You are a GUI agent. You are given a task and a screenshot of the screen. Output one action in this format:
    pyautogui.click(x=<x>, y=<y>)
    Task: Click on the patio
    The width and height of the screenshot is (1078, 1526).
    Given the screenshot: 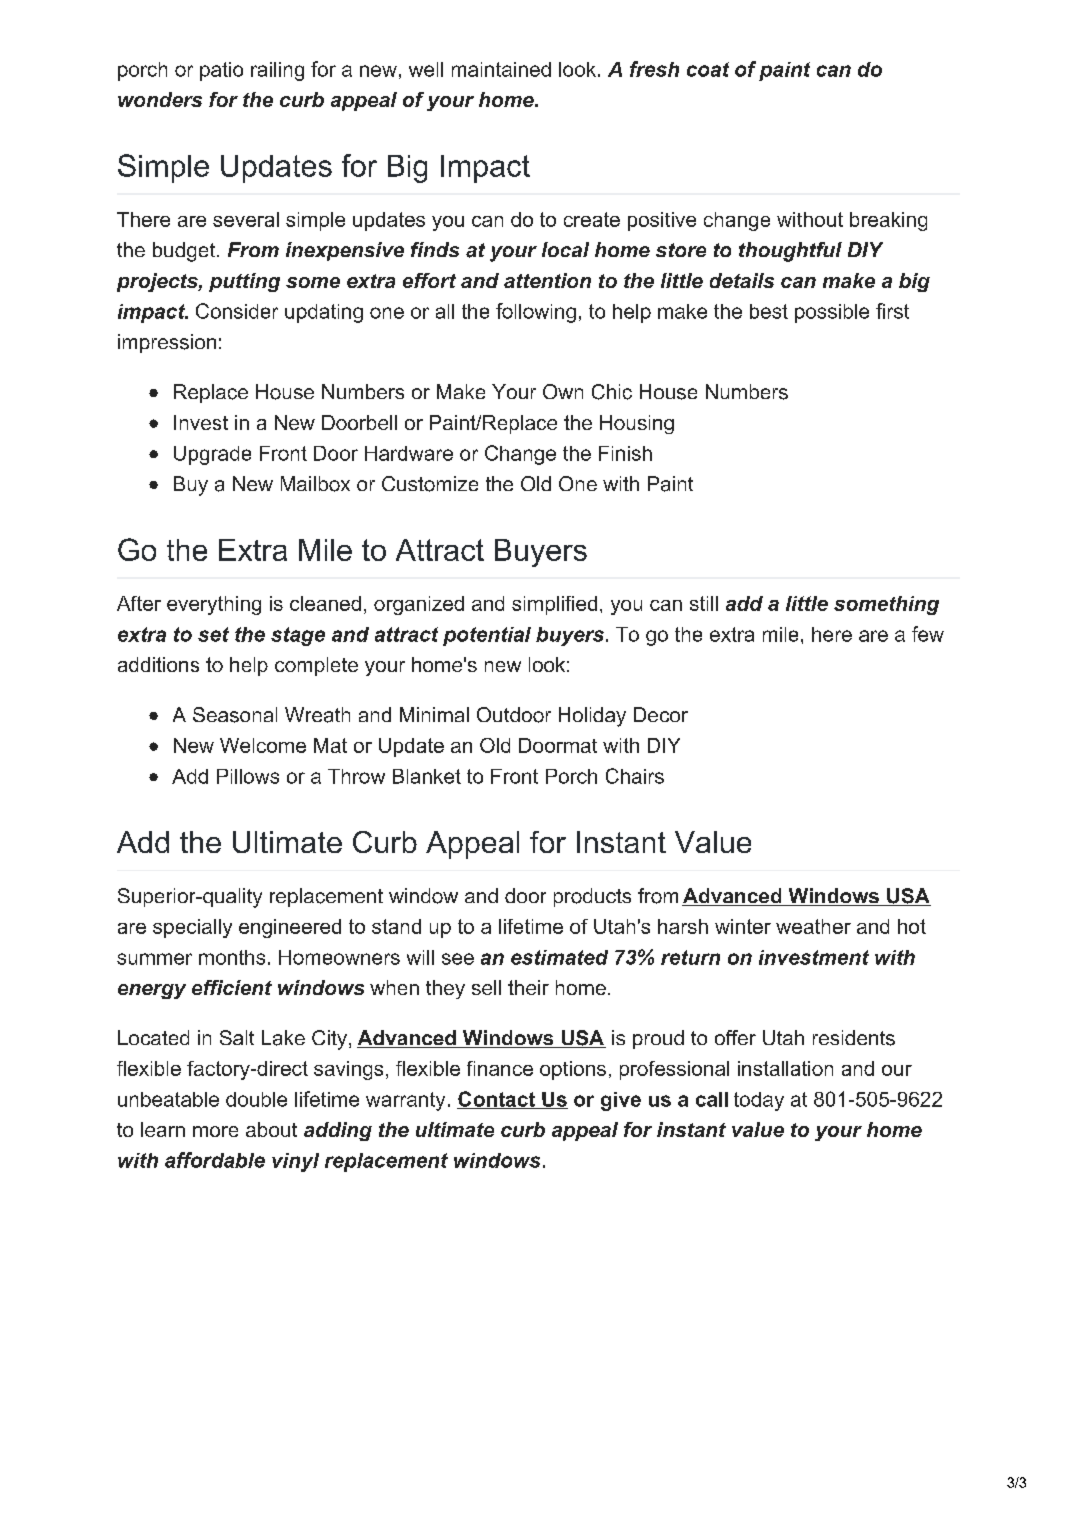 What is the action you would take?
    pyautogui.click(x=221, y=71)
